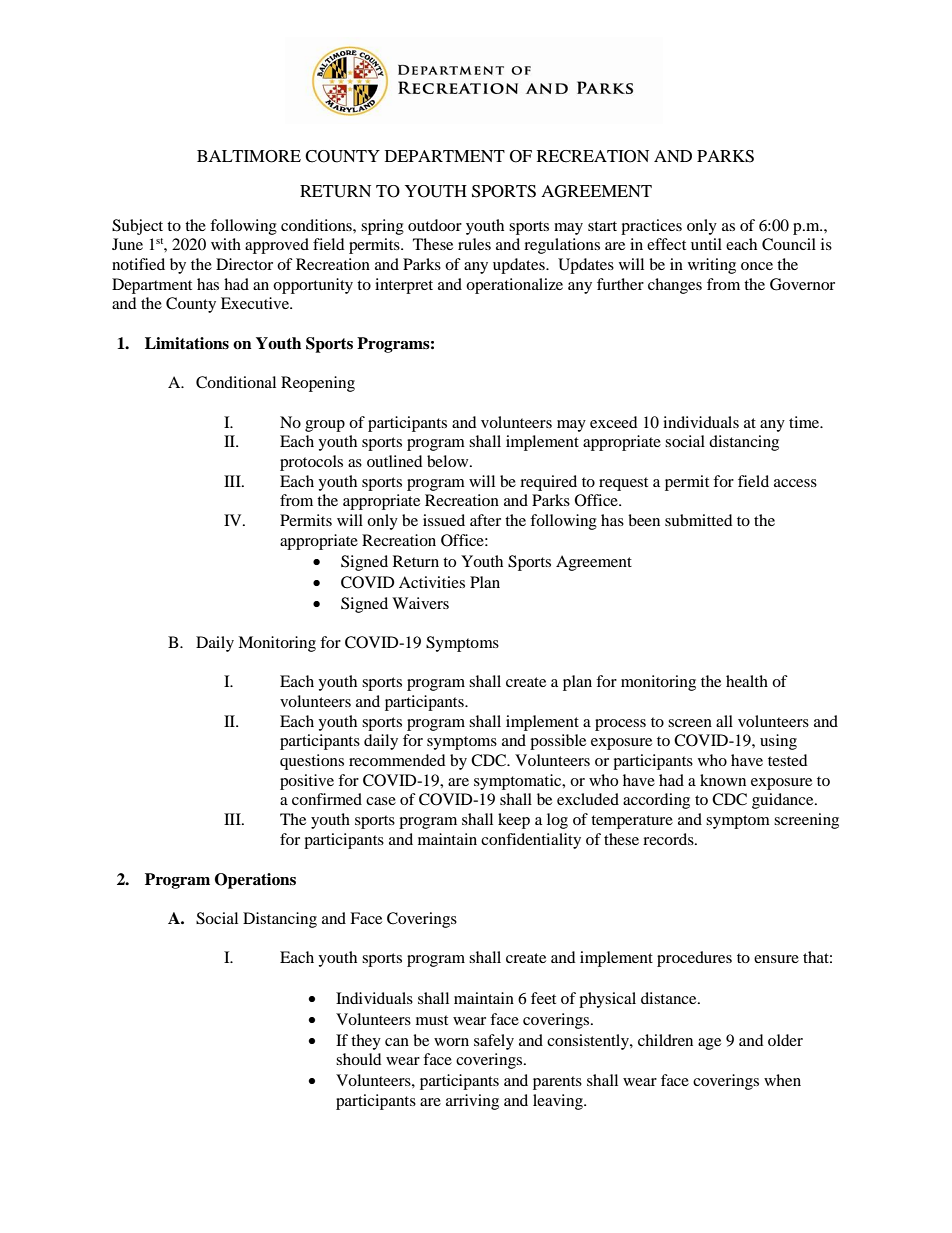  I want to click on health, so click(747, 681).
